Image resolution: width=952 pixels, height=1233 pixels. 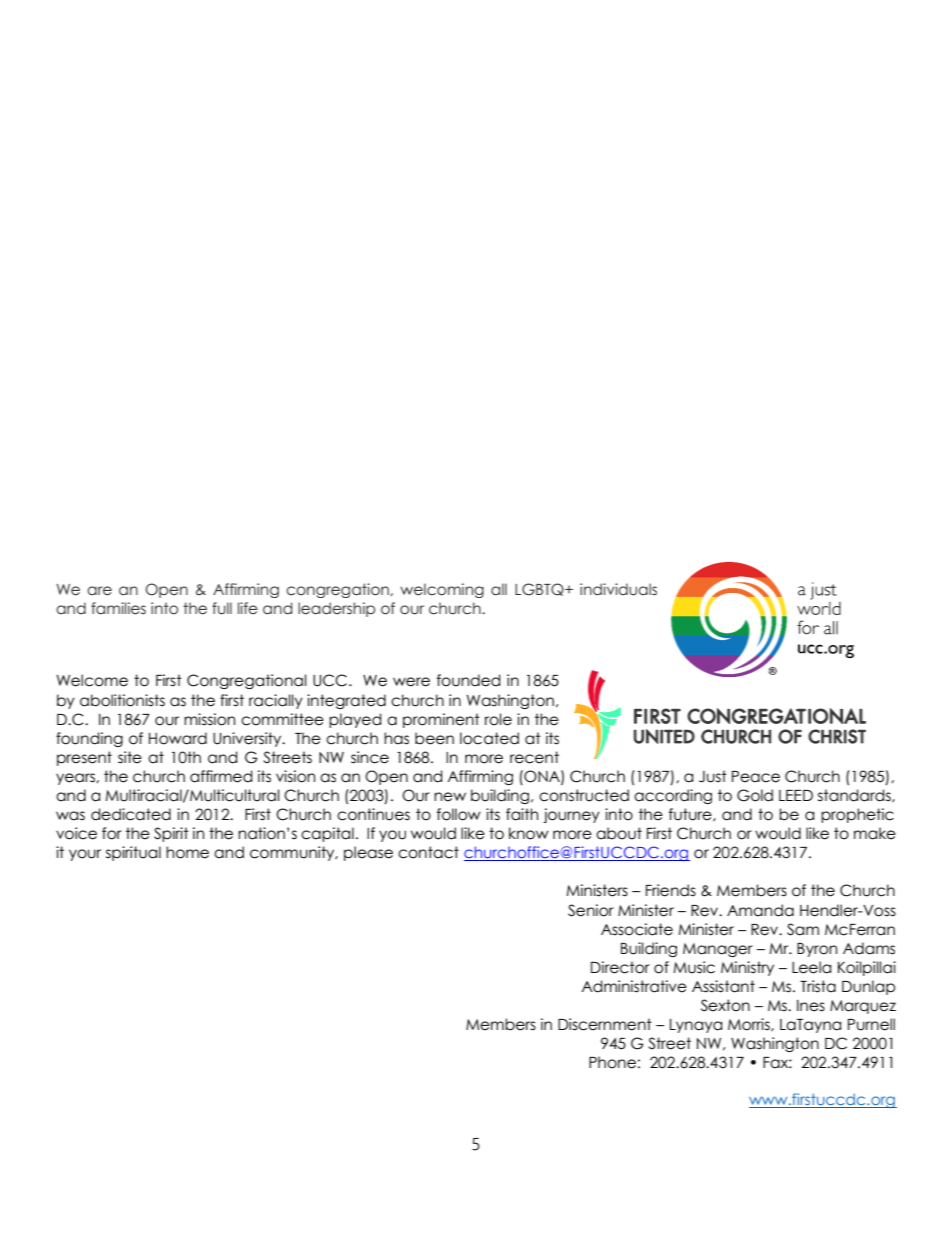 What do you see at coordinates (612, 1062) in the page?
I see `Phone` at bounding box center [612, 1062].
